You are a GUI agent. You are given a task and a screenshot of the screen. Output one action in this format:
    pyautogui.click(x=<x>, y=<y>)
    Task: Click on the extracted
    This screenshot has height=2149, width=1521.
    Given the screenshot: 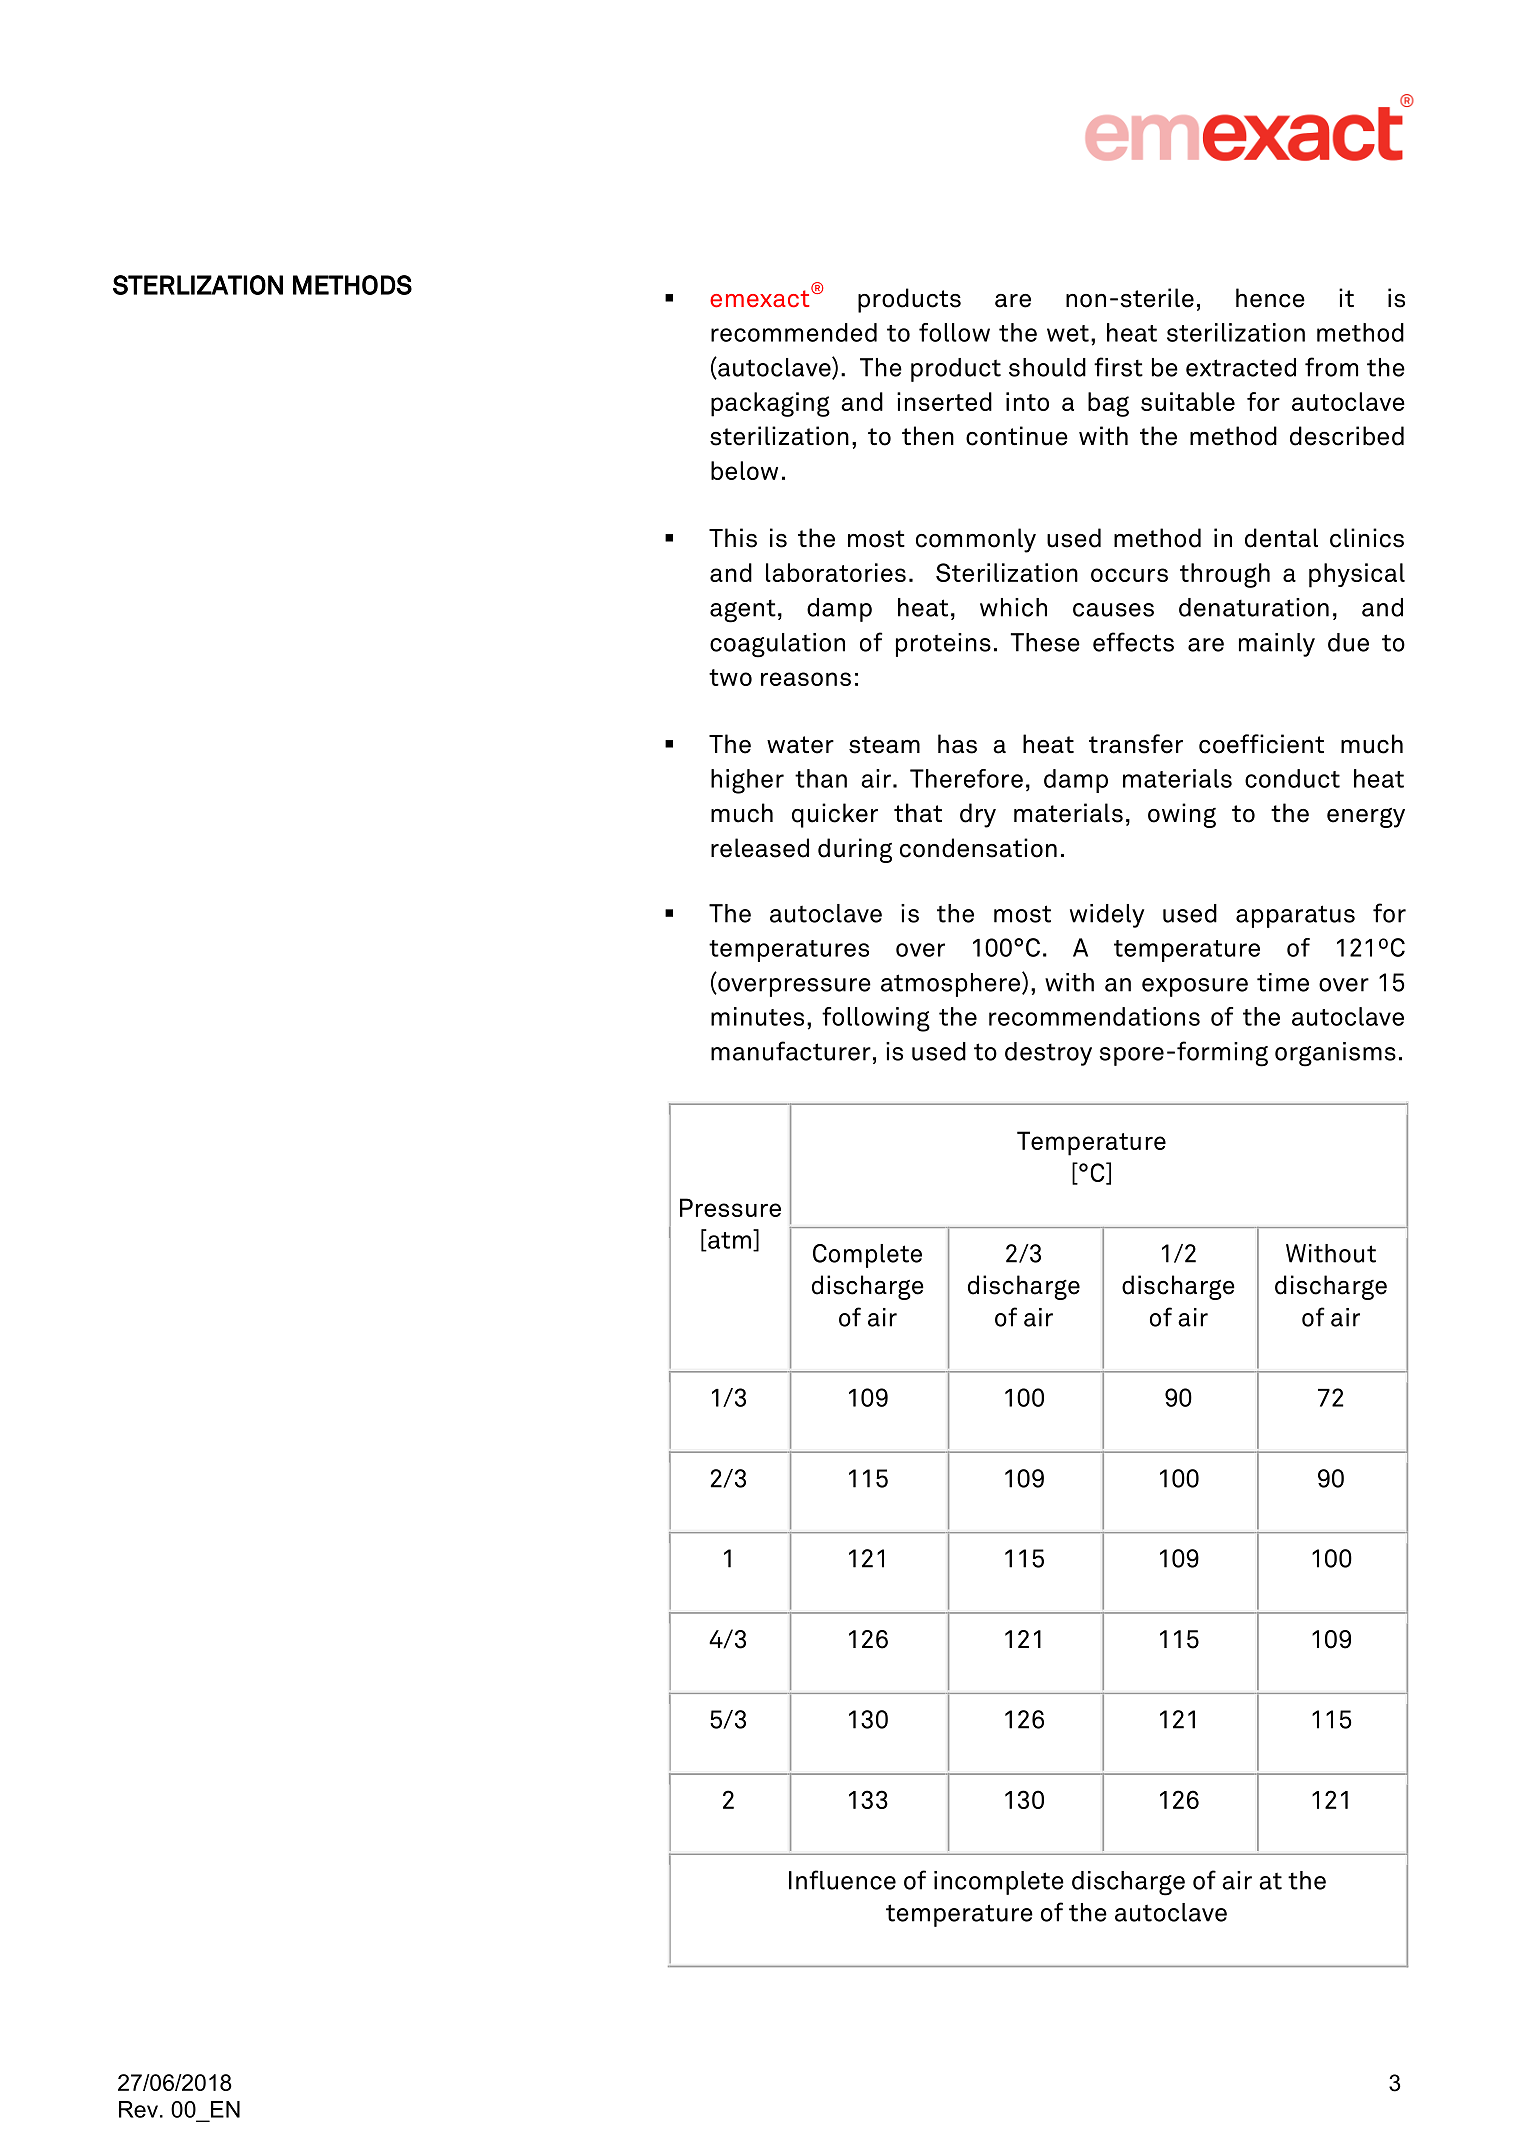 What is the action you would take?
    pyautogui.click(x=1241, y=367)
